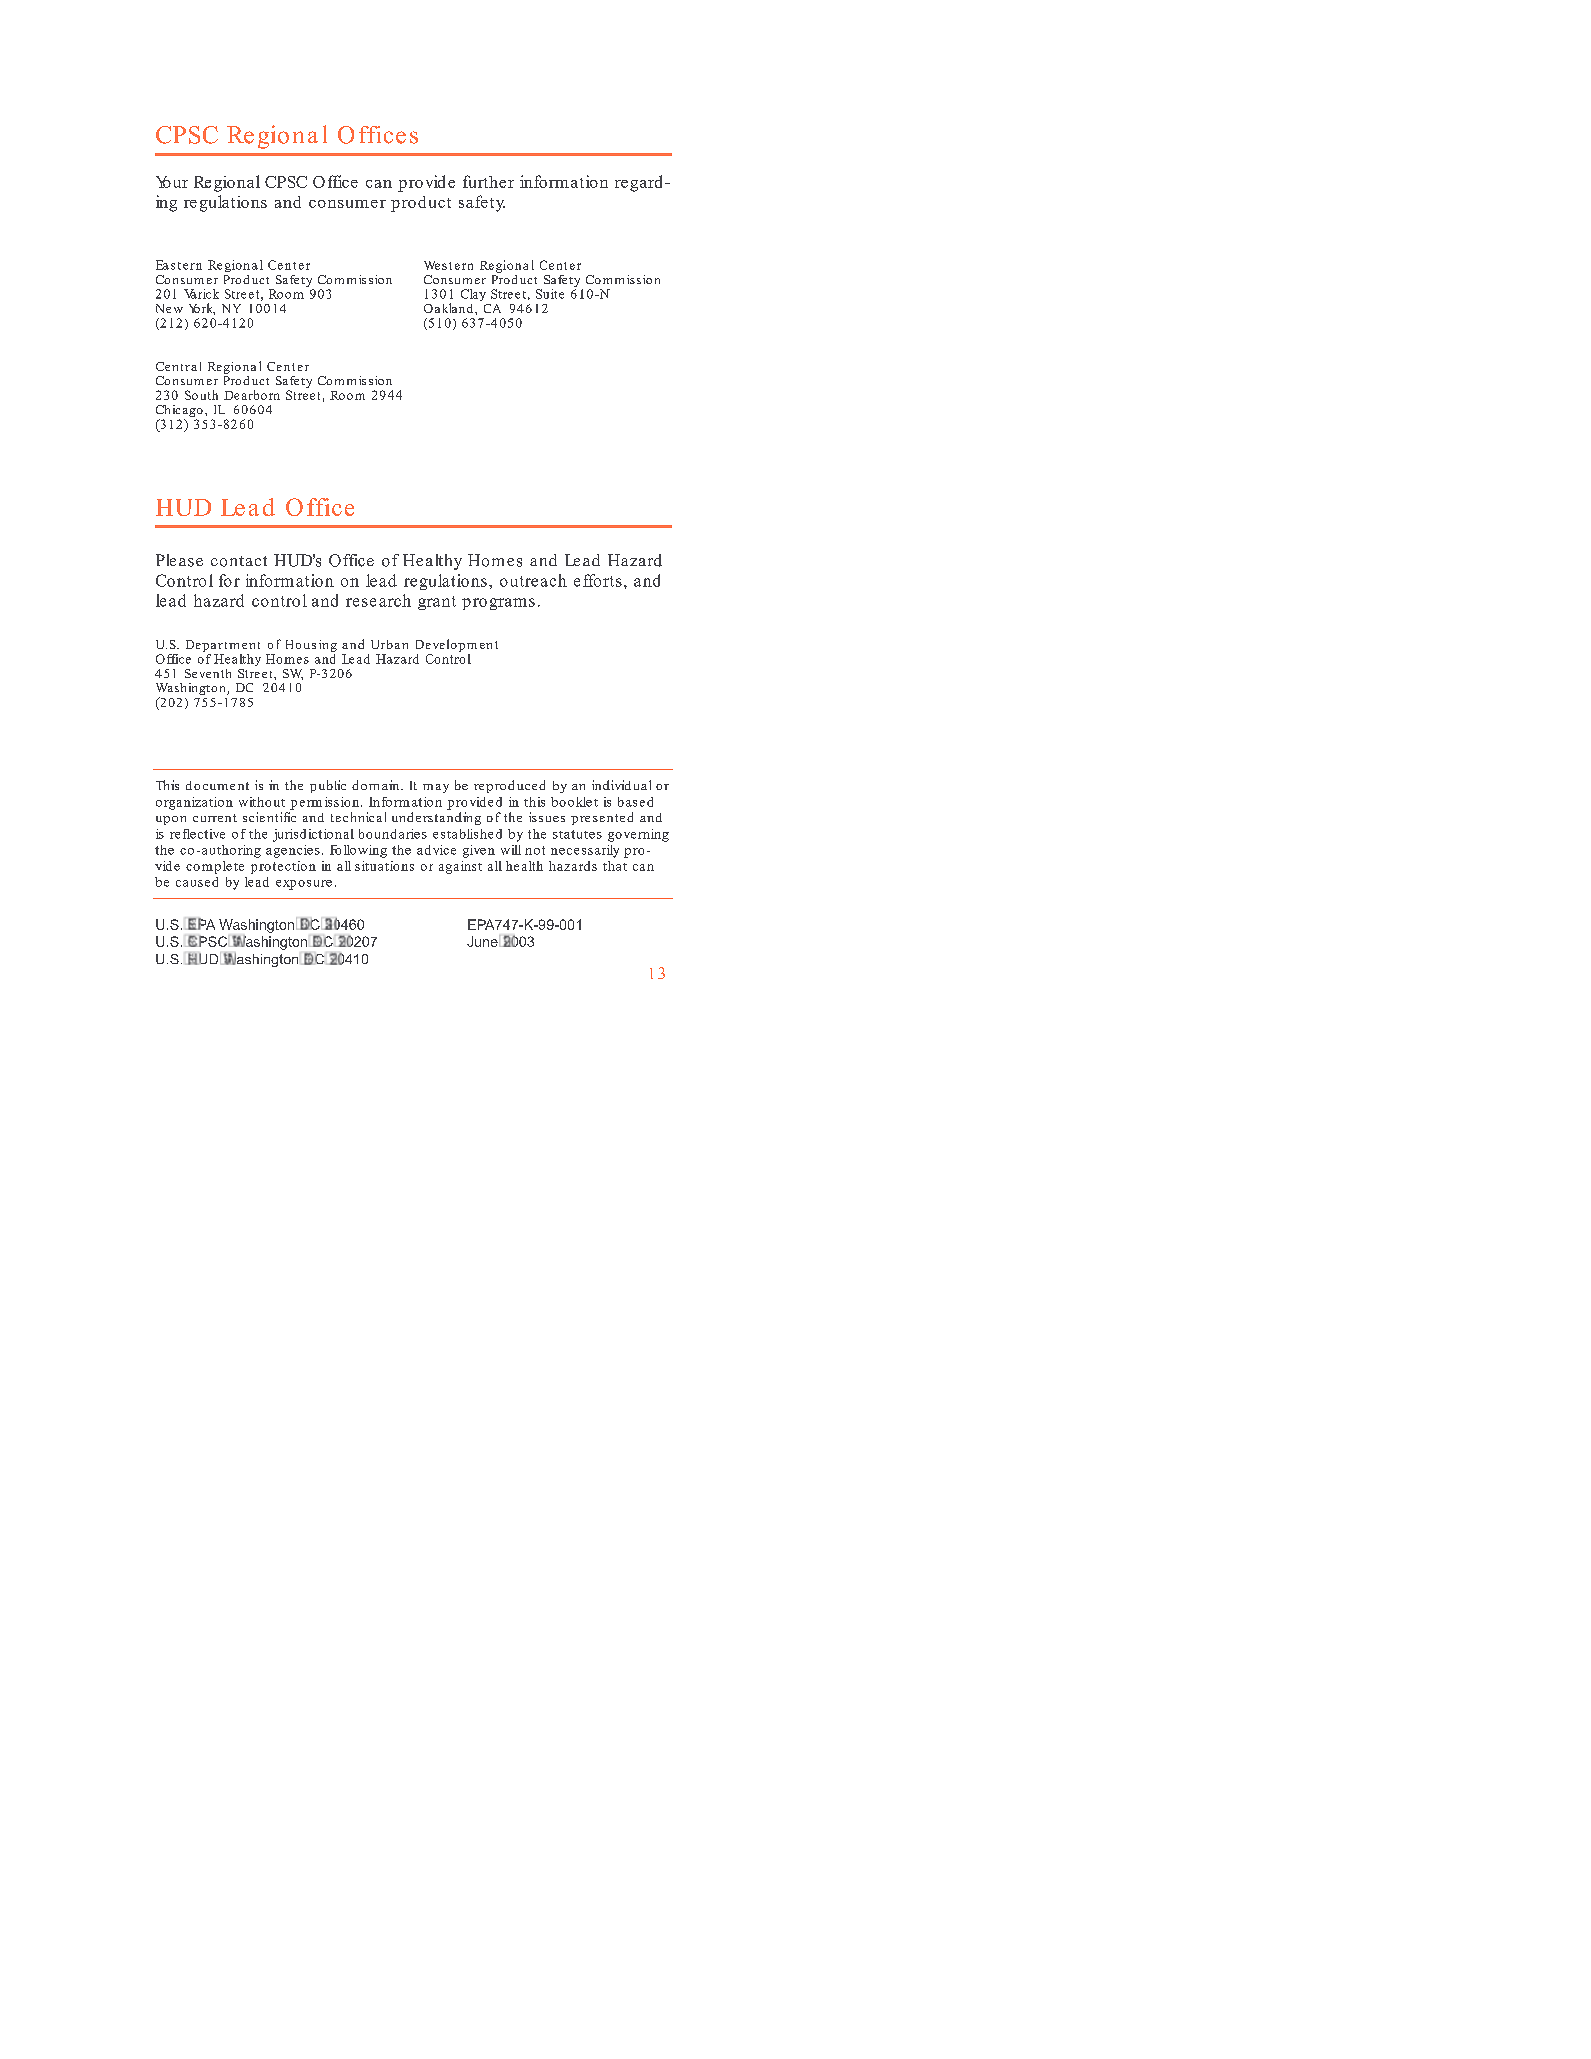  I want to click on grant, so click(437, 603).
